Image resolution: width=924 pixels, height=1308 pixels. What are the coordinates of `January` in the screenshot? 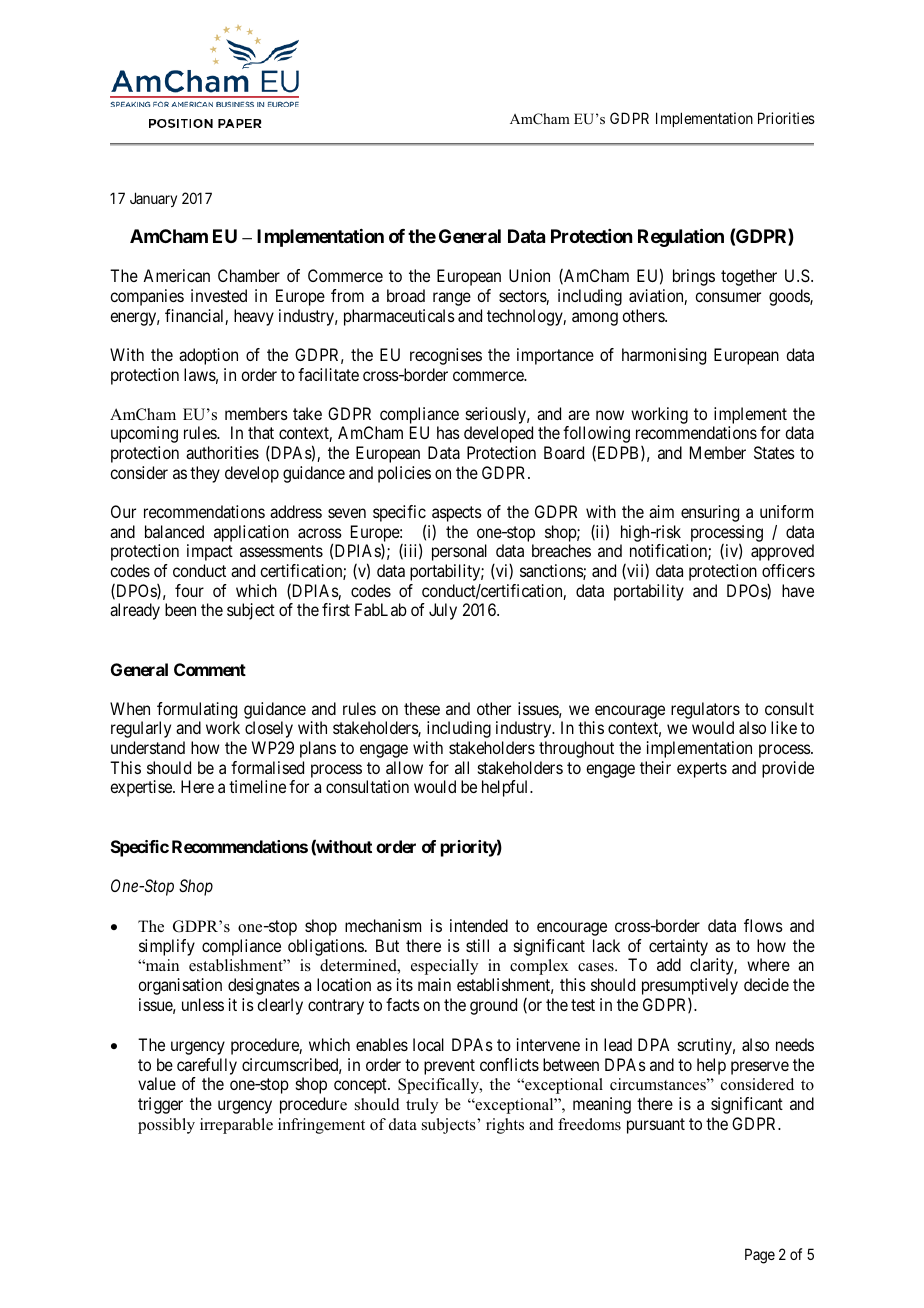 It's located at (153, 199).
